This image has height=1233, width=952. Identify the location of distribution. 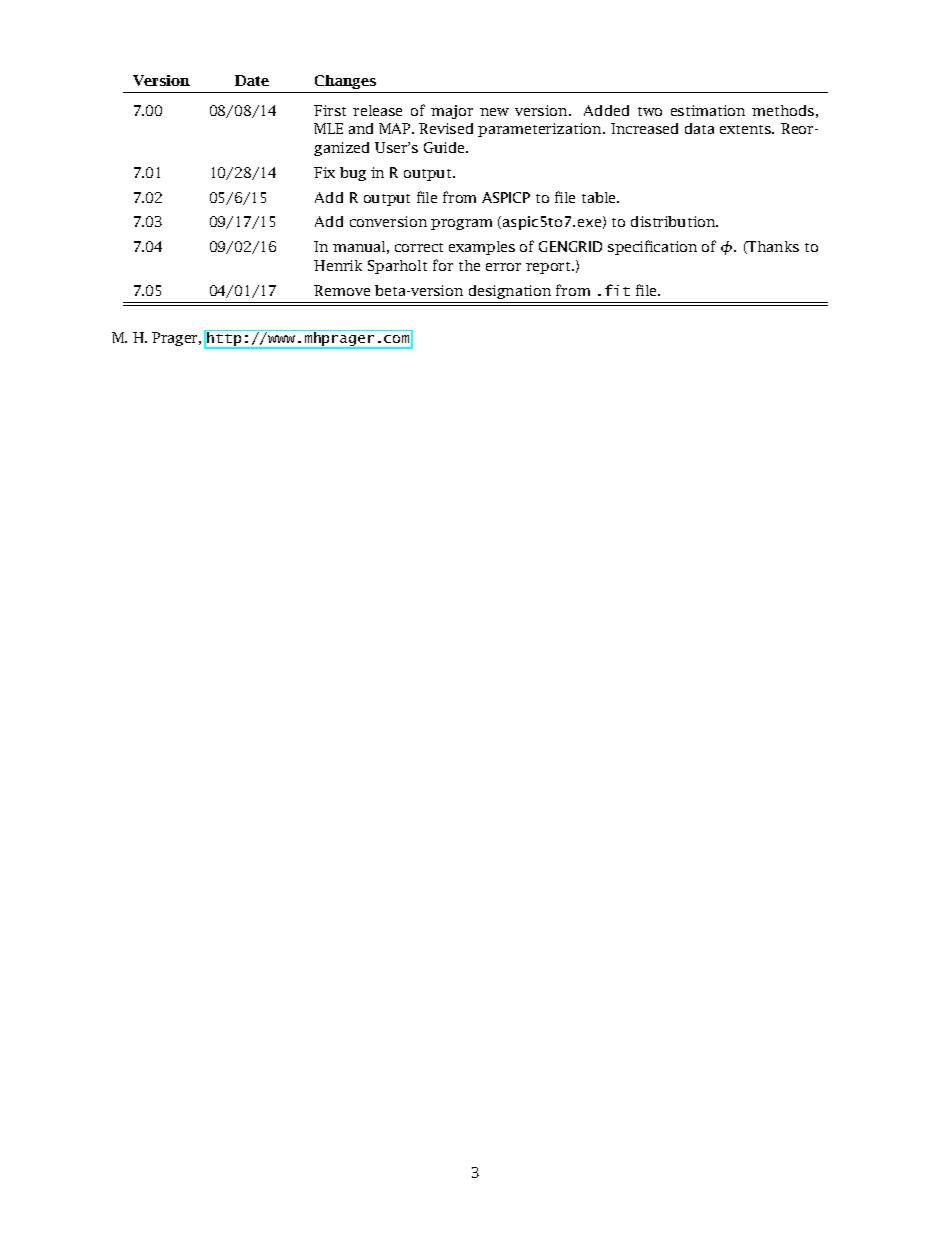
(674, 221).
